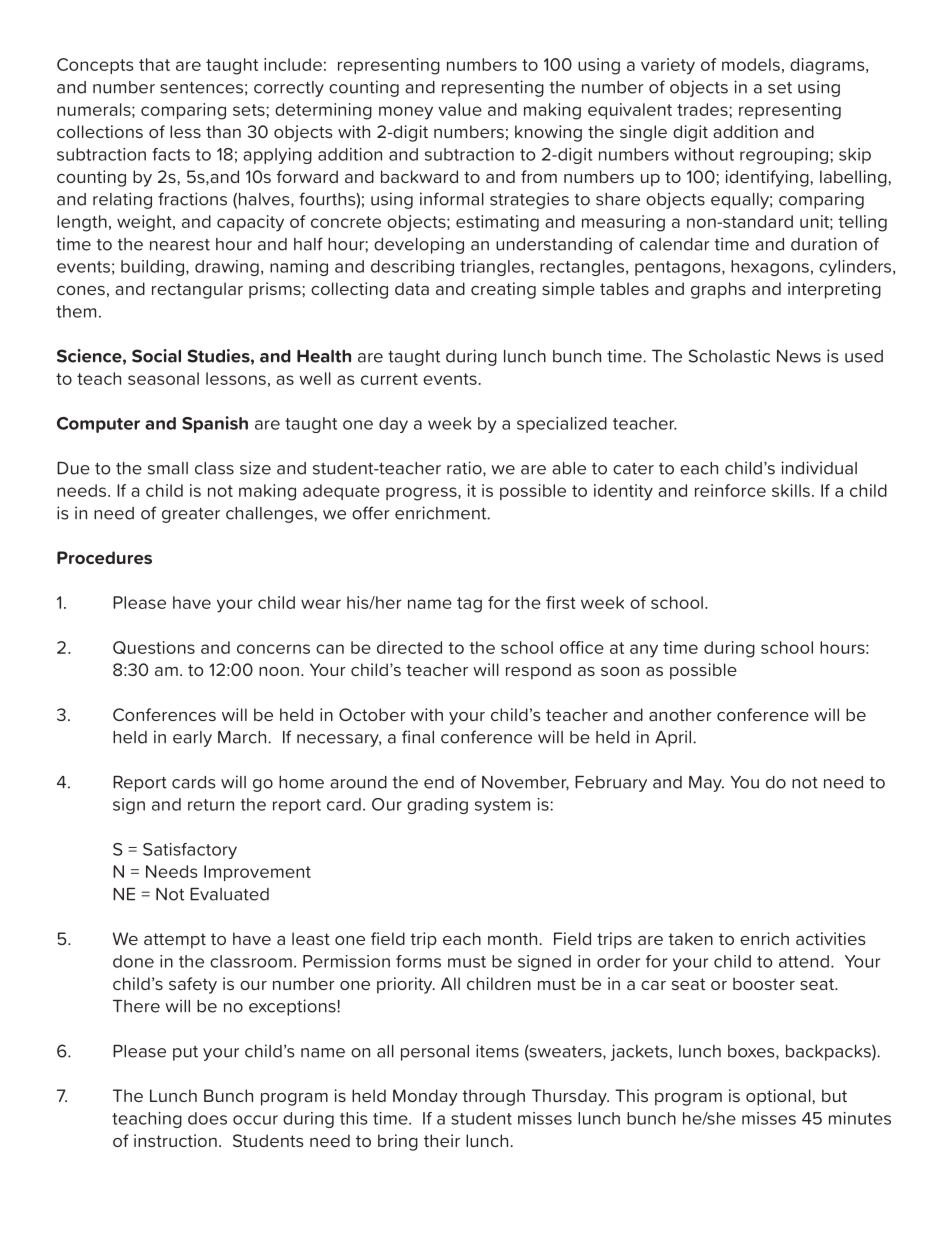  What do you see at coordinates (154, 64) in the image?
I see `that` at bounding box center [154, 64].
